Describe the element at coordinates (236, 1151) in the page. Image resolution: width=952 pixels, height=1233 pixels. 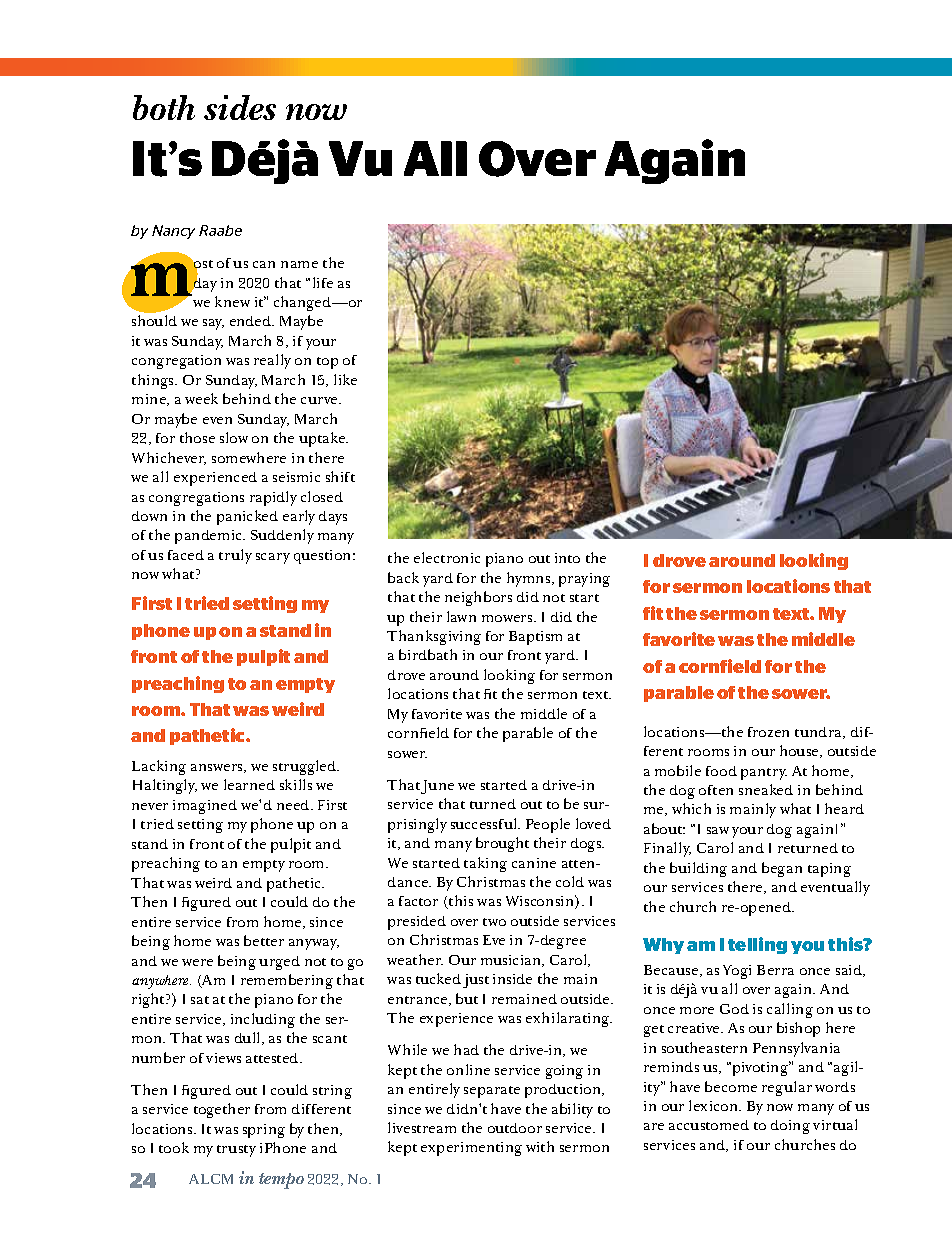
I see `trusty` at that location.
